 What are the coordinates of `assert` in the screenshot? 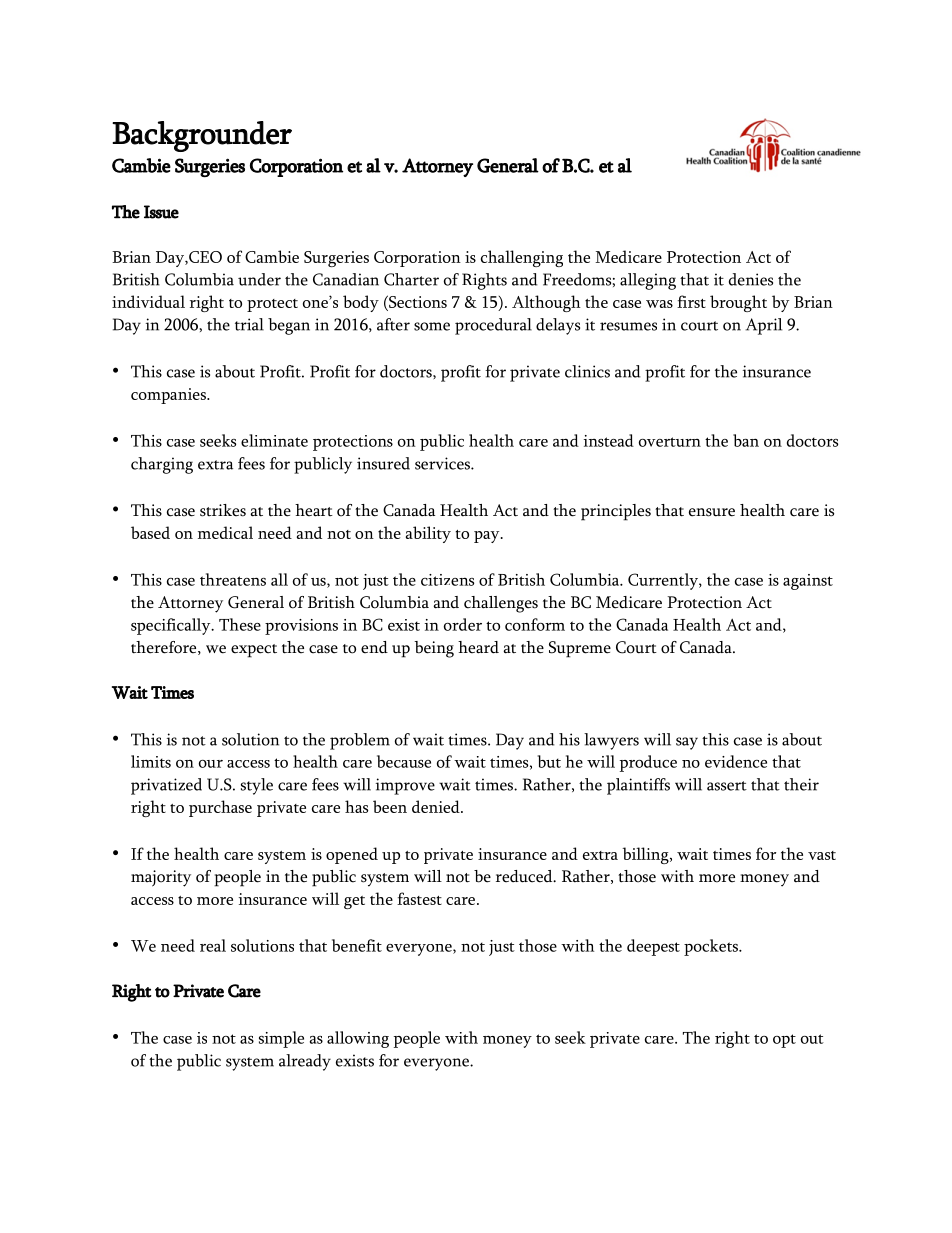 It's located at (727, 786).
